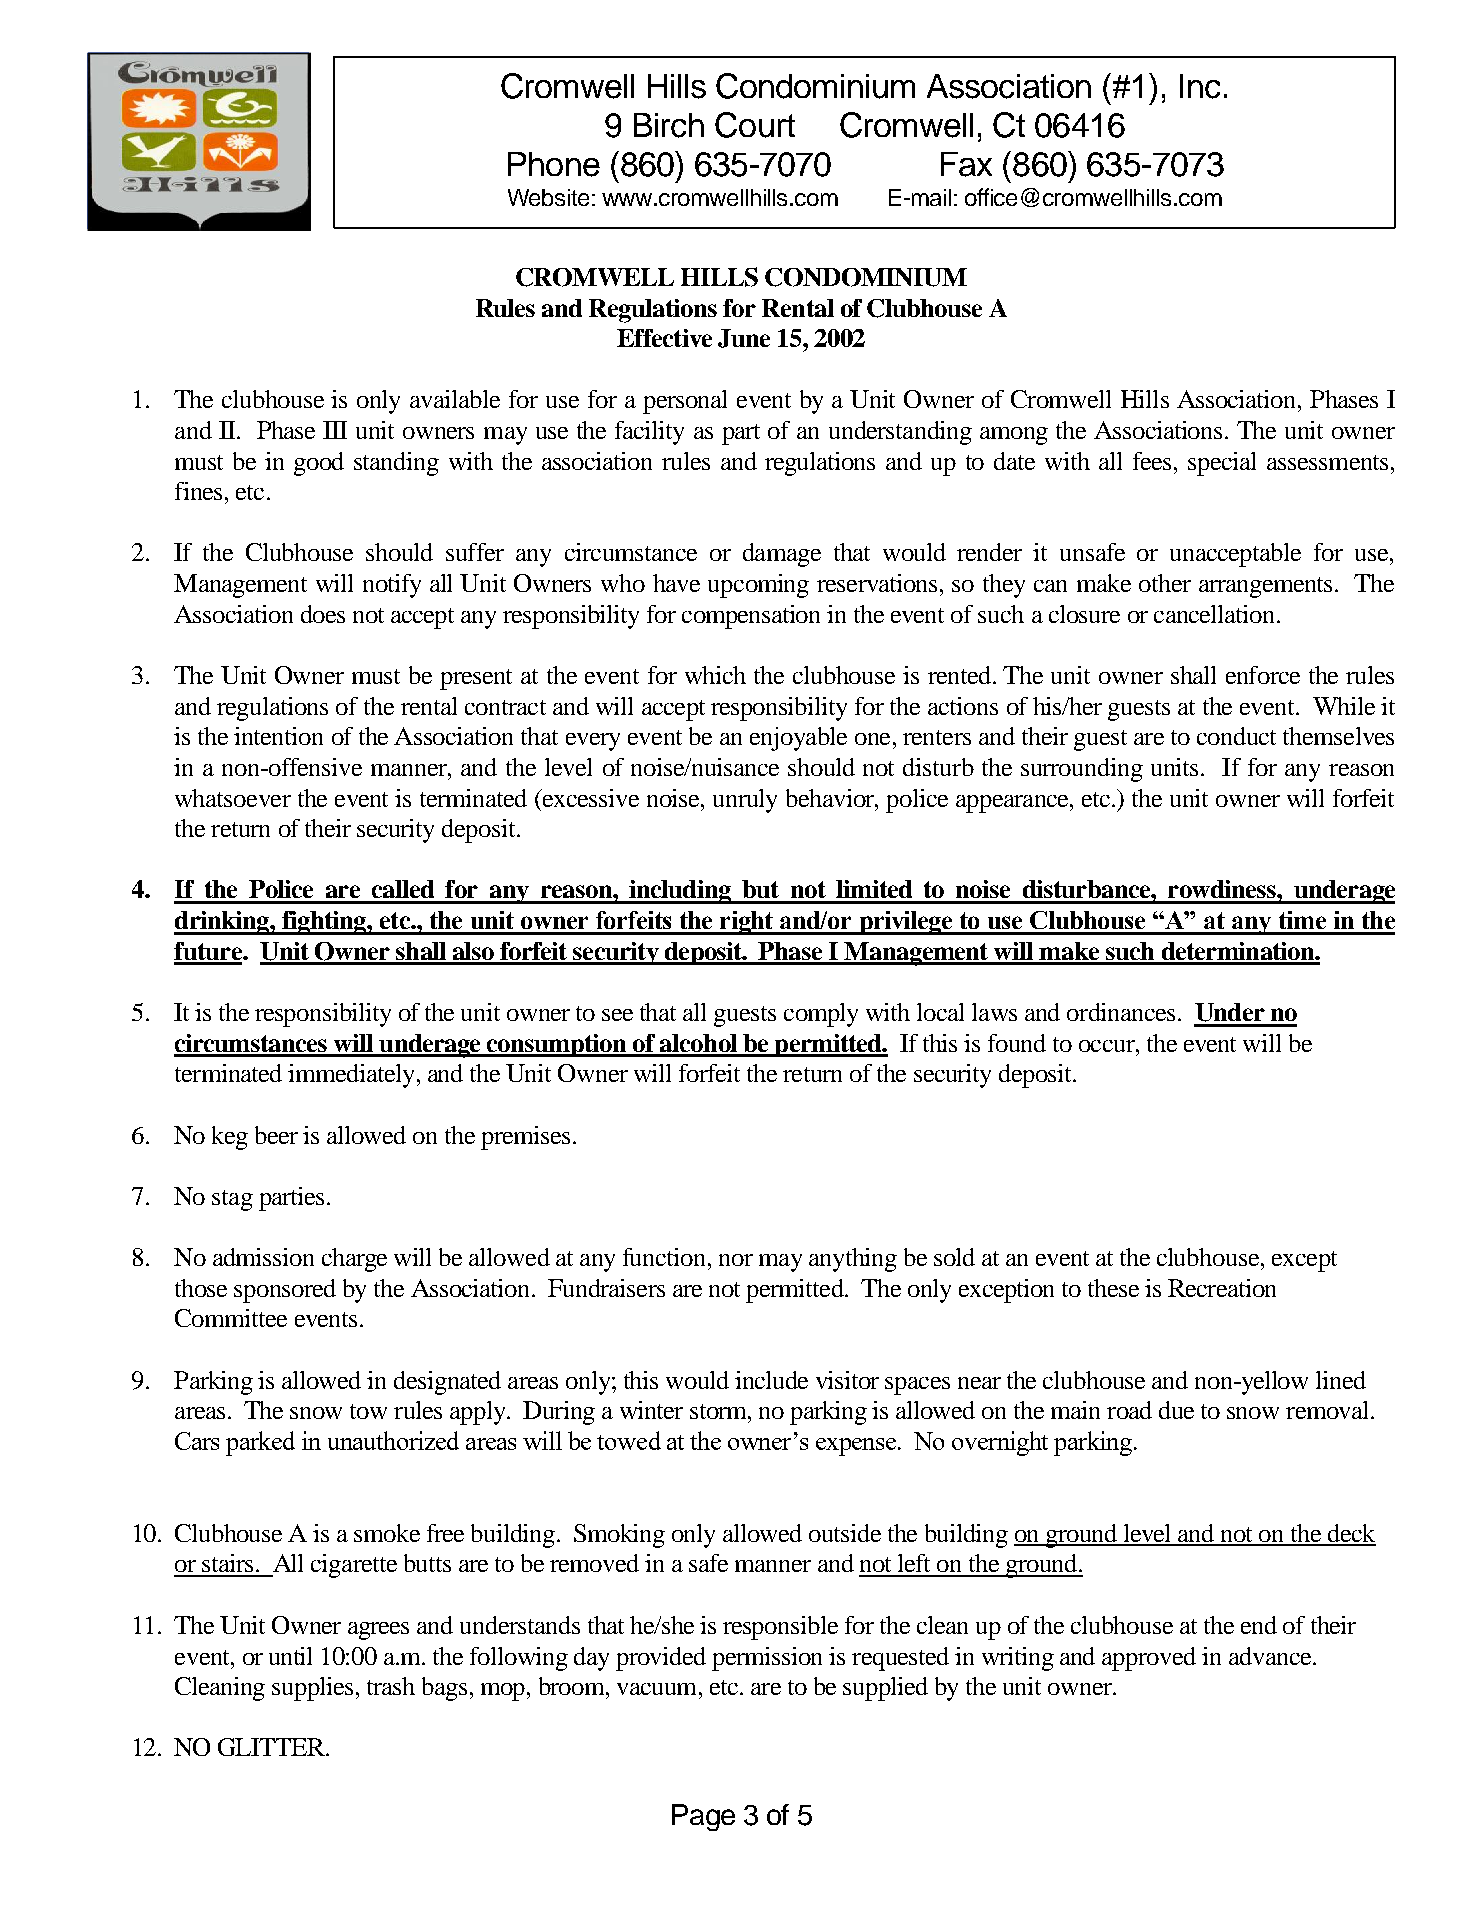  I want to click on due, so click(1176, 1410).
